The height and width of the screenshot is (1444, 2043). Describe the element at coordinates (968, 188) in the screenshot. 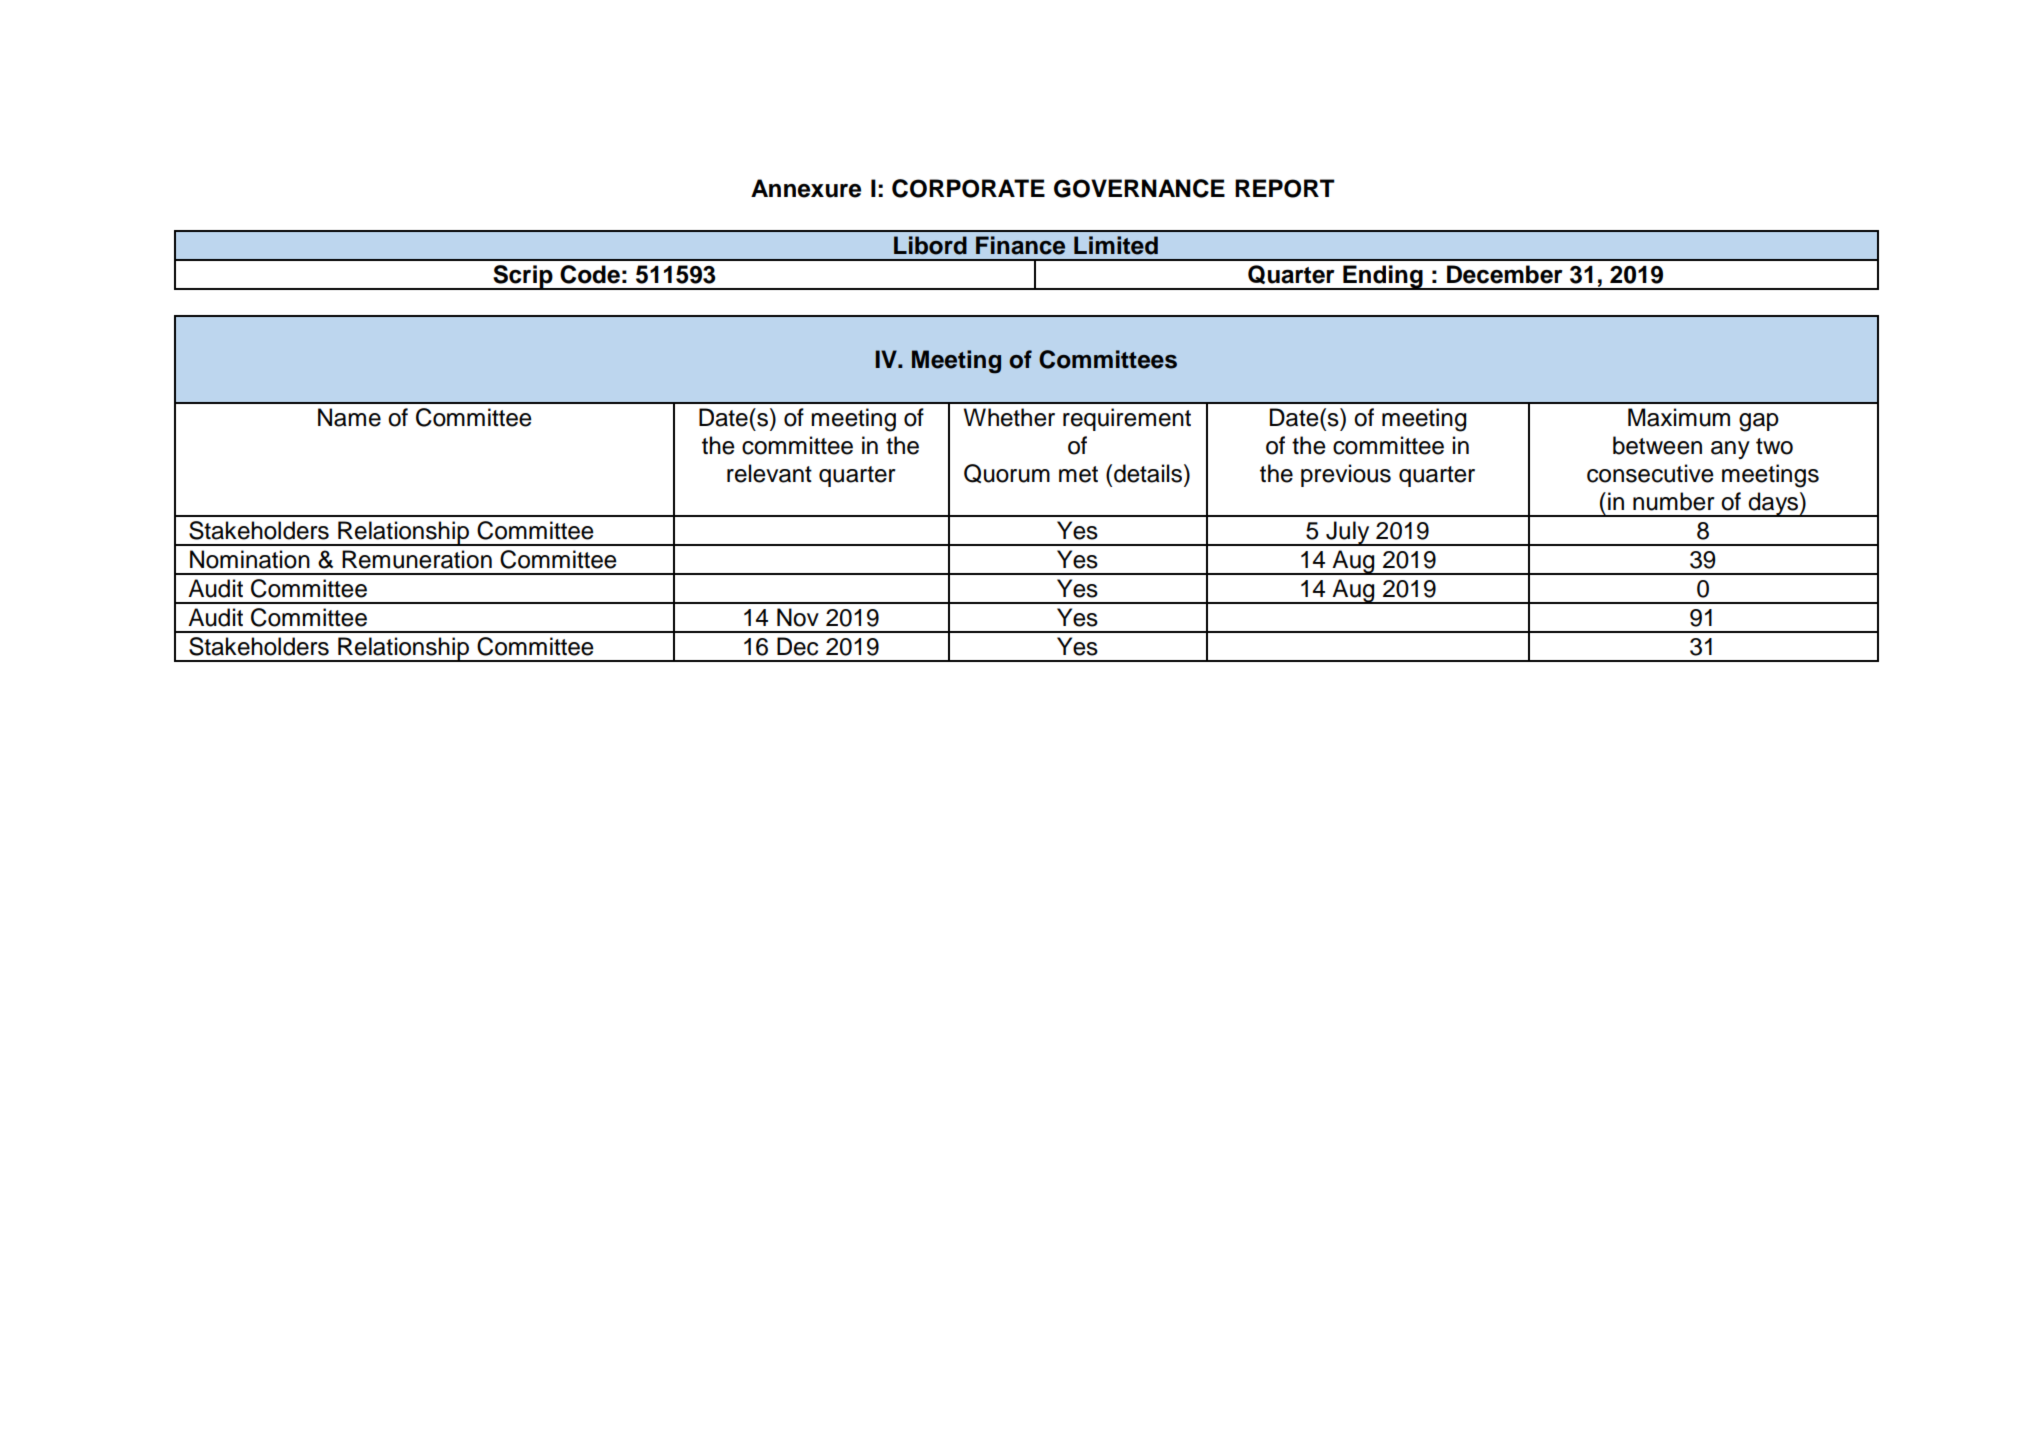

I see `CORPORATE` at that location.
